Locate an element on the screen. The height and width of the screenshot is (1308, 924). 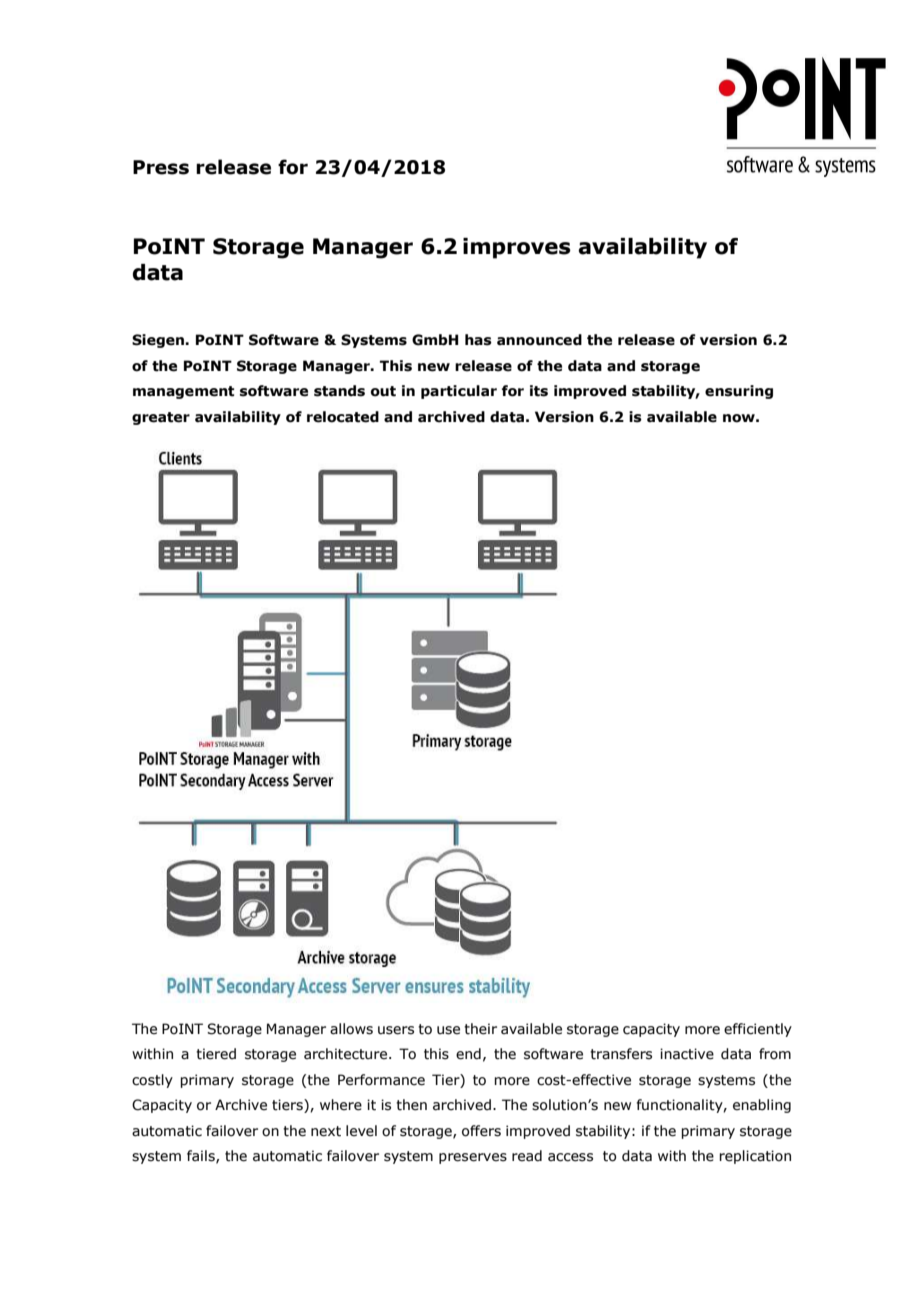
improves is located at coordinates (517, 248).
